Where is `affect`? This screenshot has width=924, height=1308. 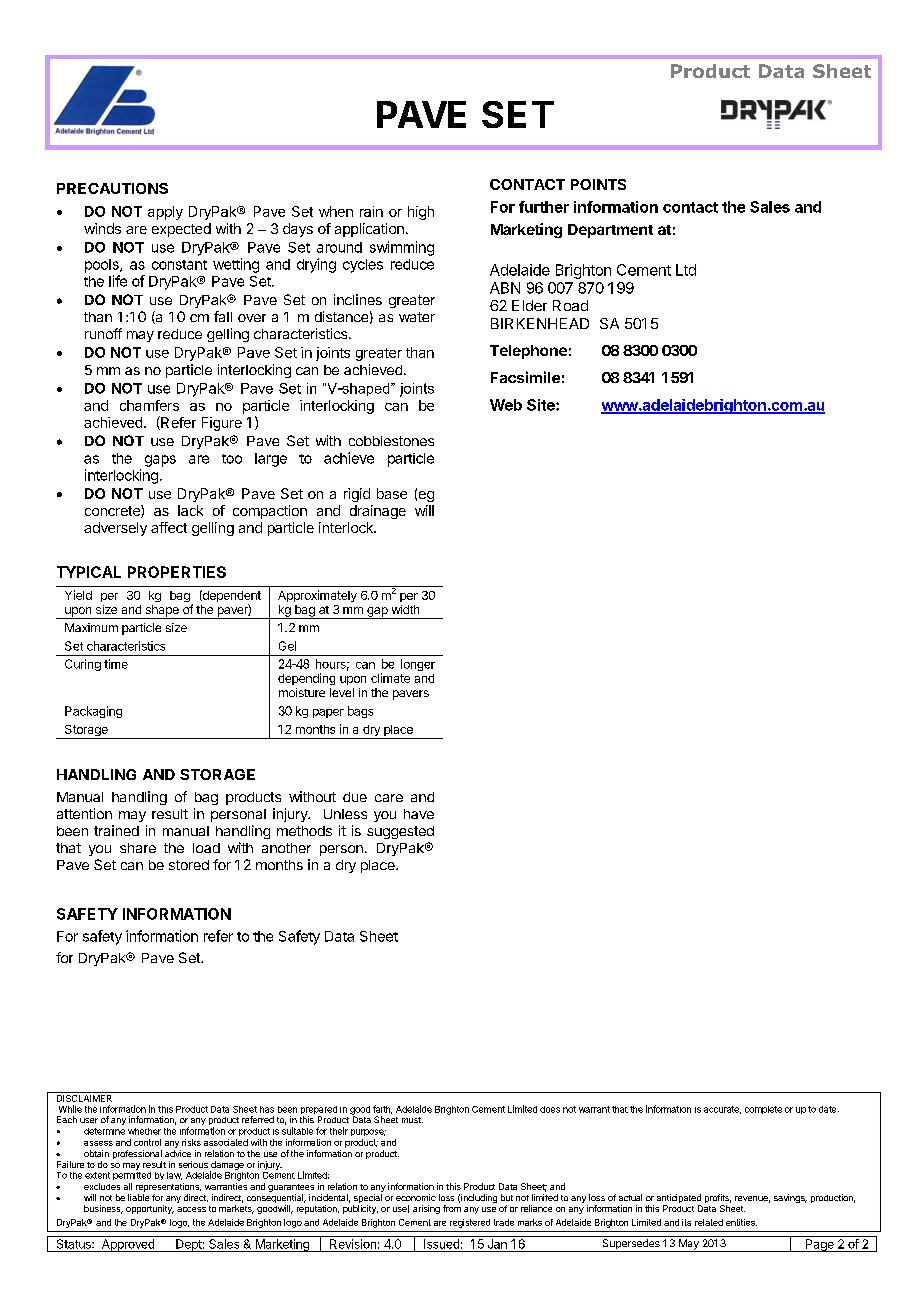
affect is located at coordinates (169, 527).
